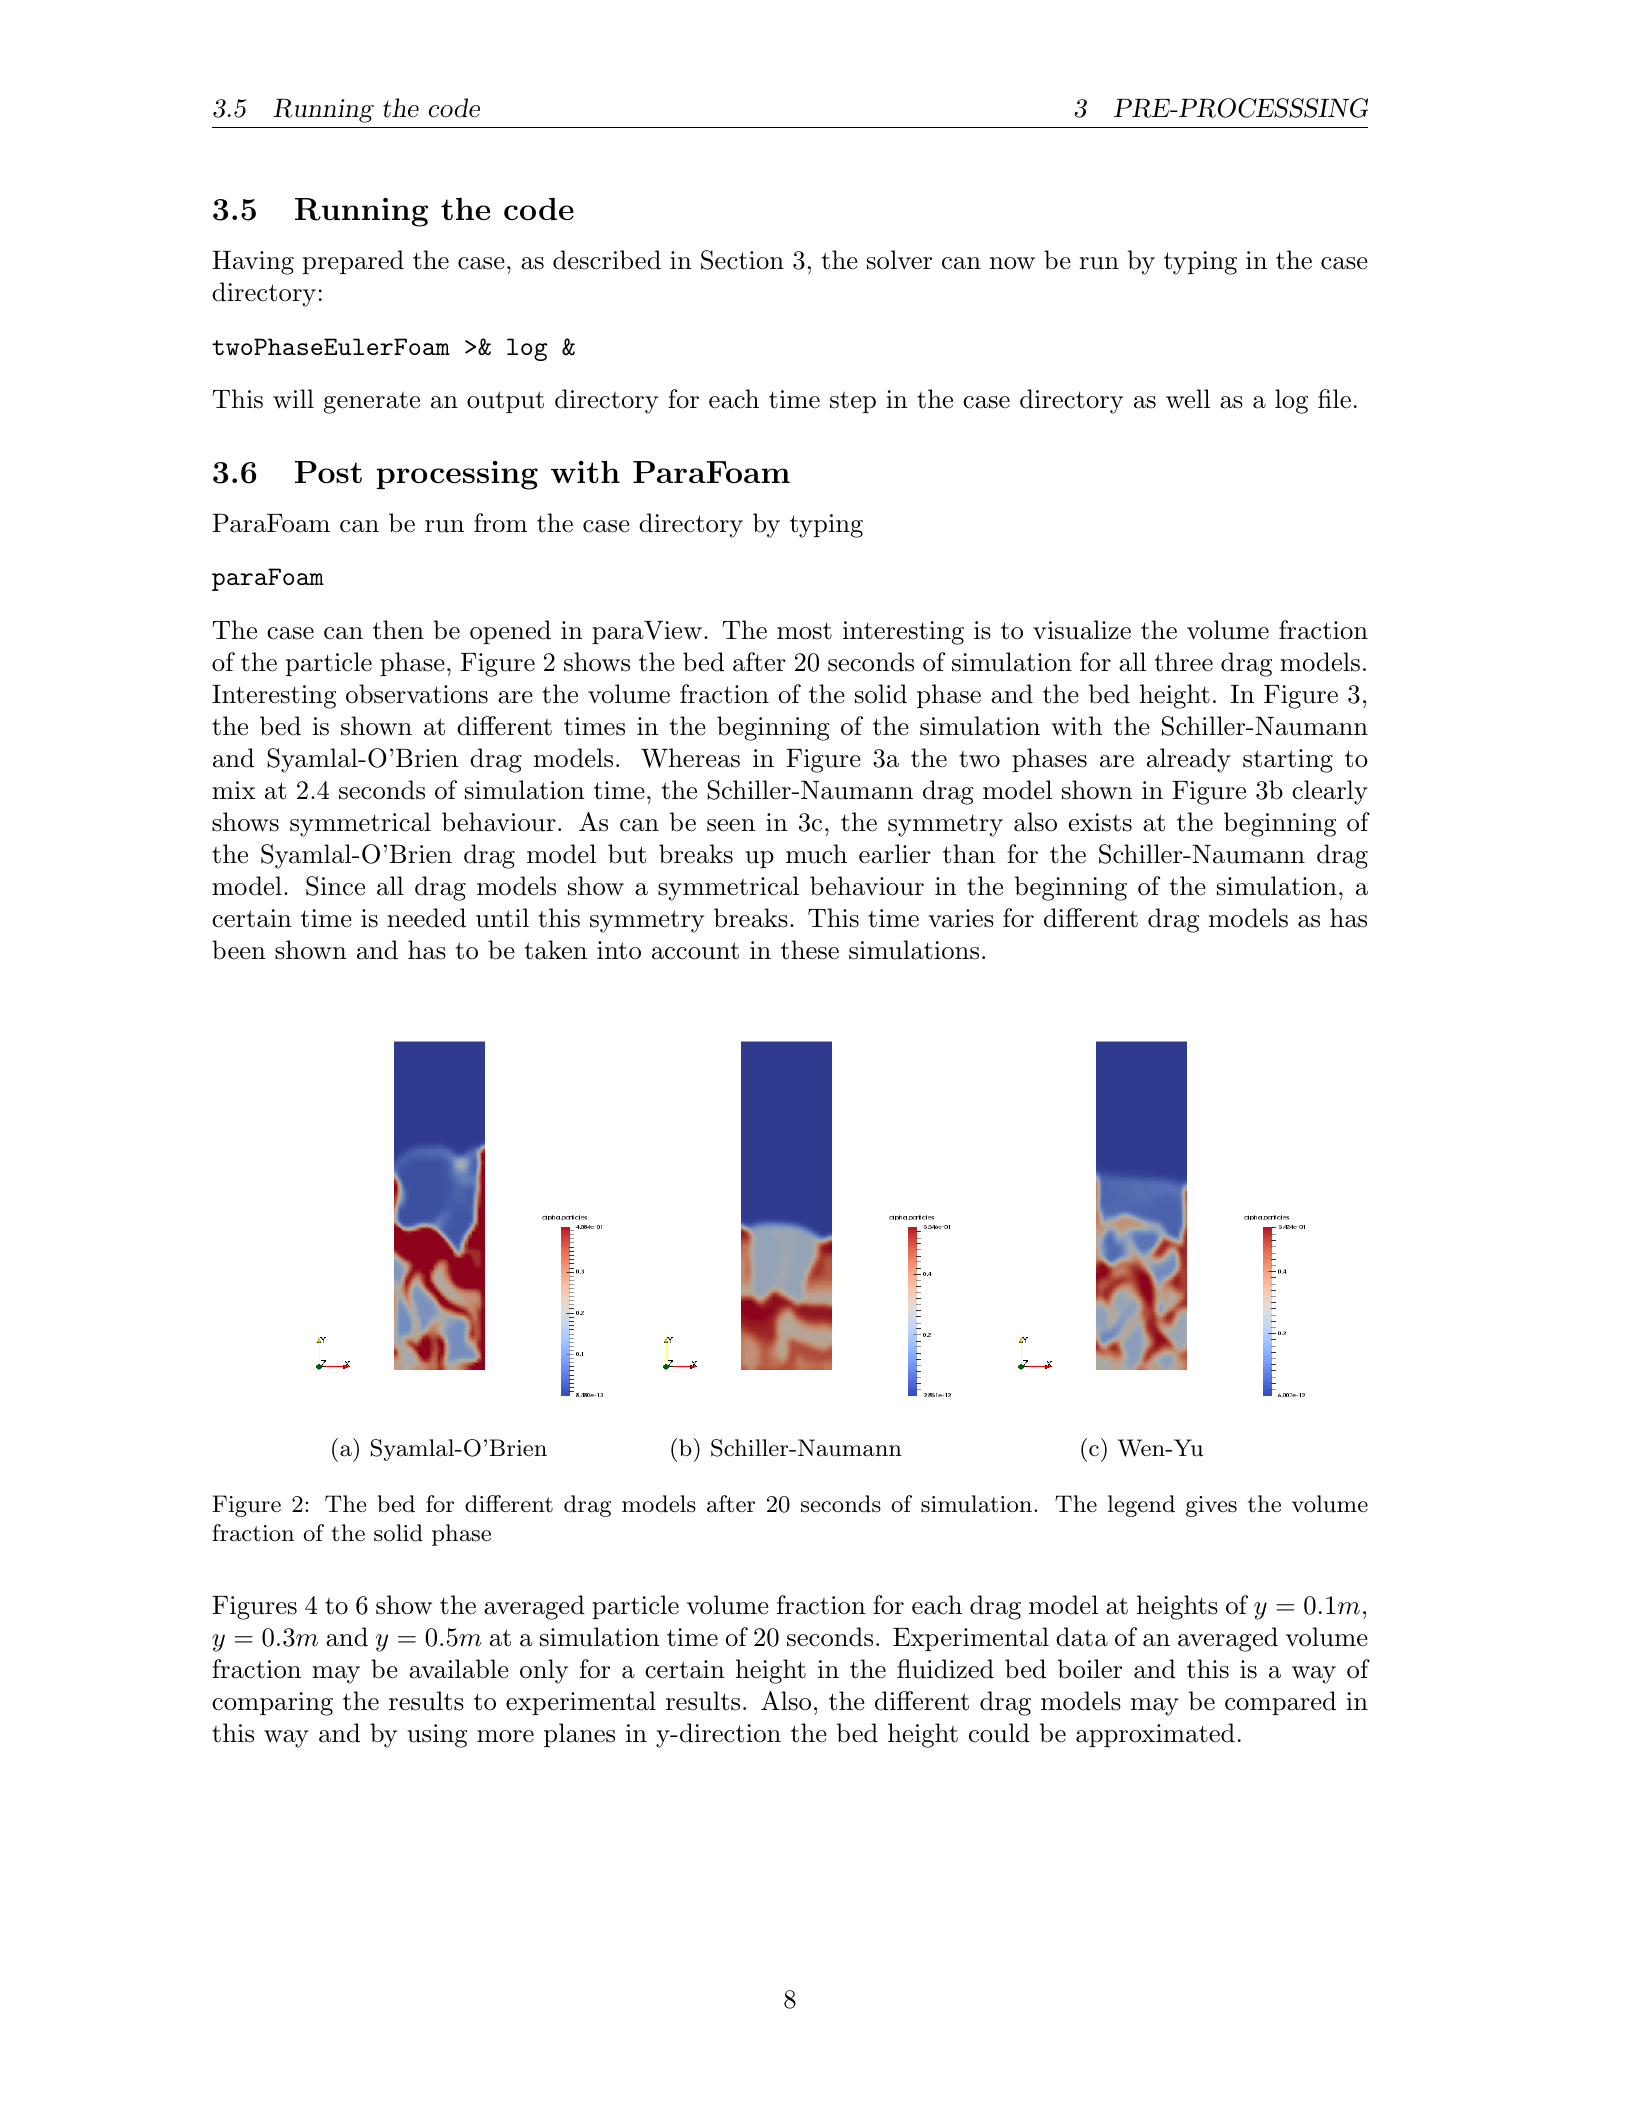  What do you see at coordinates (1155, 1735) in the screenshot?
I see `approximated` at bounding box center [1155, 1735].
